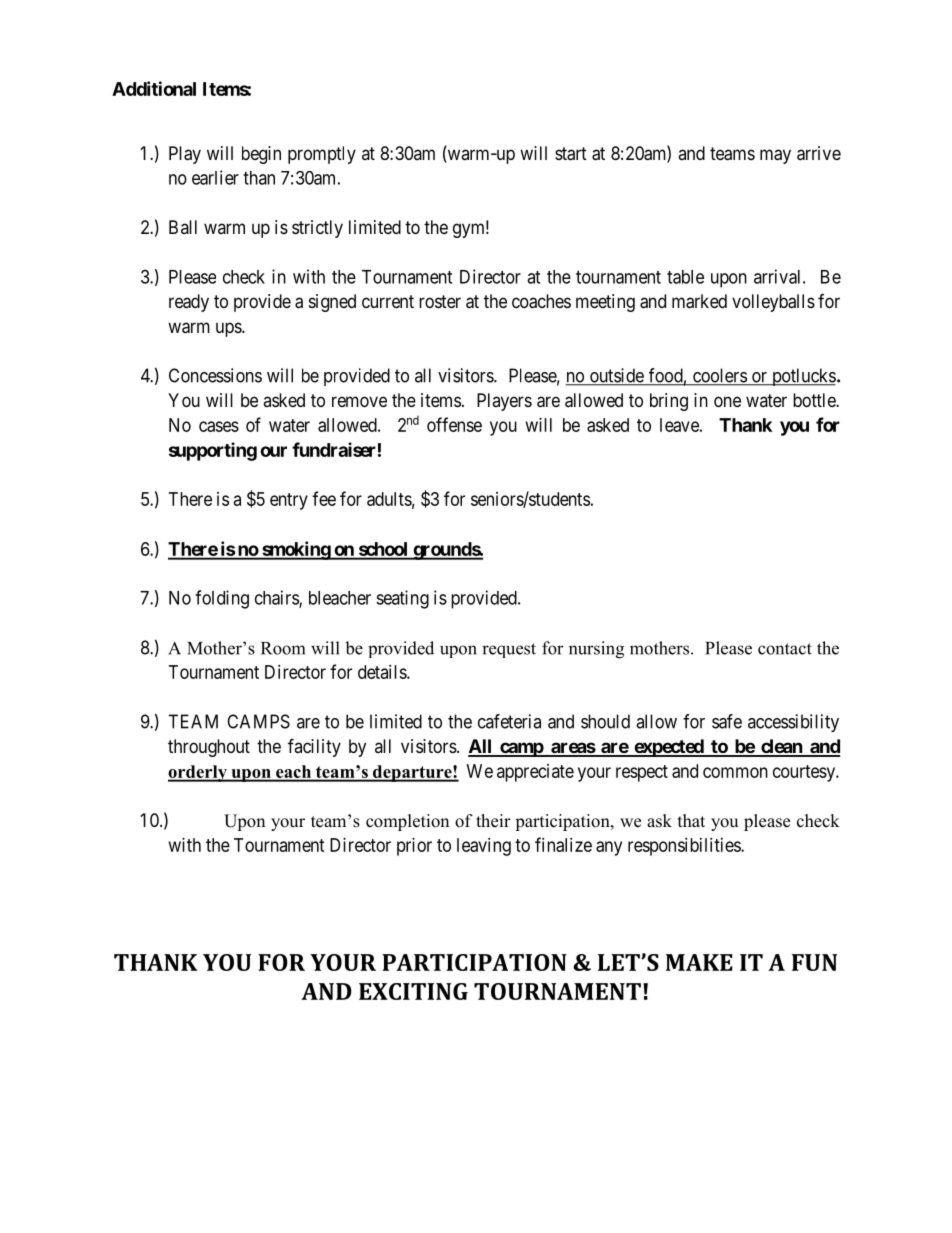 Image resolution: width=952 pixels, height=1233 pixels. Describe the element at coordinates (209, 748) in the image. I see `throughout` at that location.
